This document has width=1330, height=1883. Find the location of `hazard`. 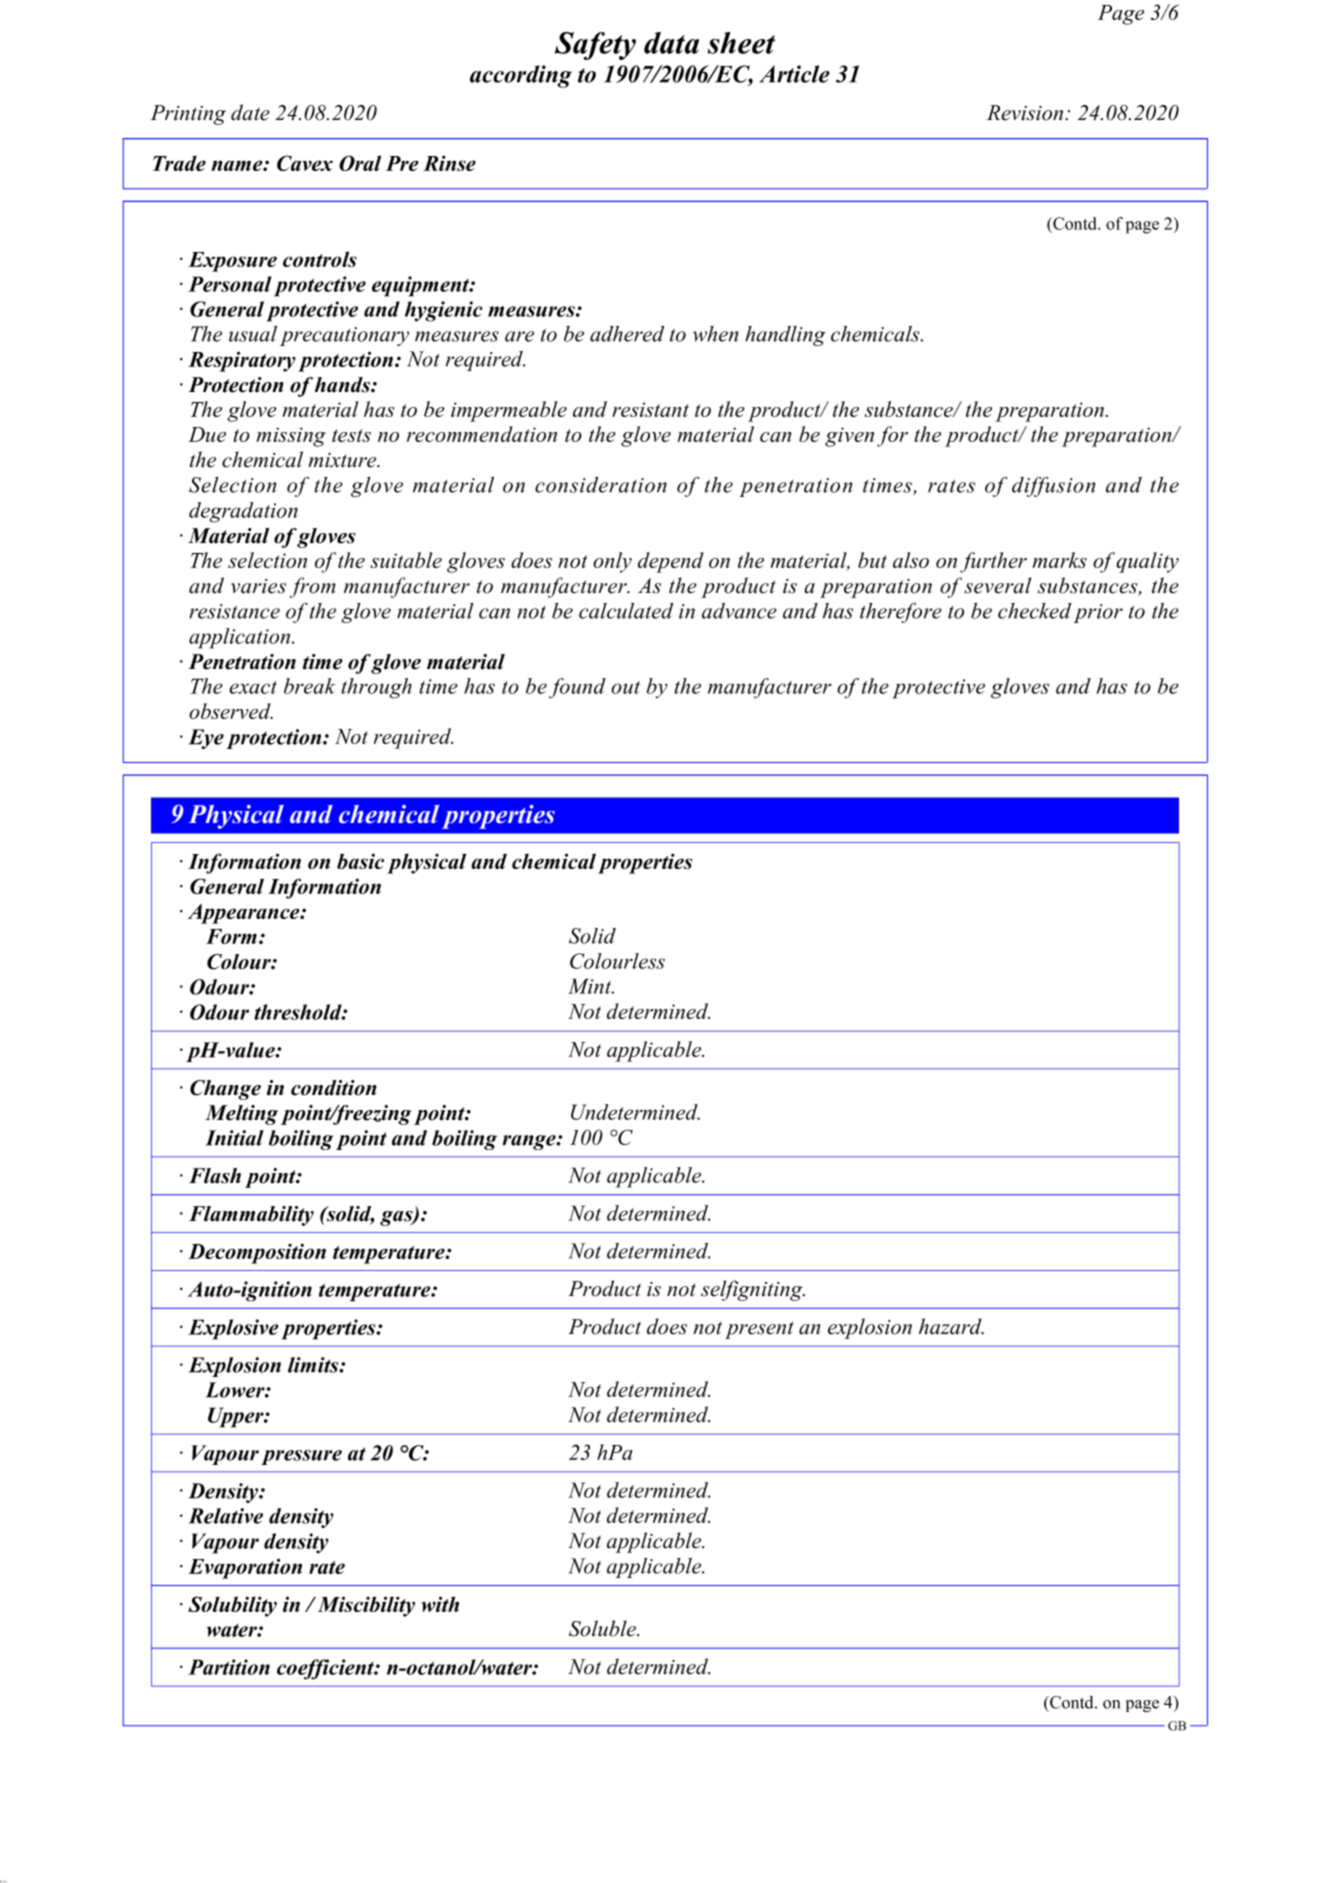

hazard is located at coordinates (951, 1326).
